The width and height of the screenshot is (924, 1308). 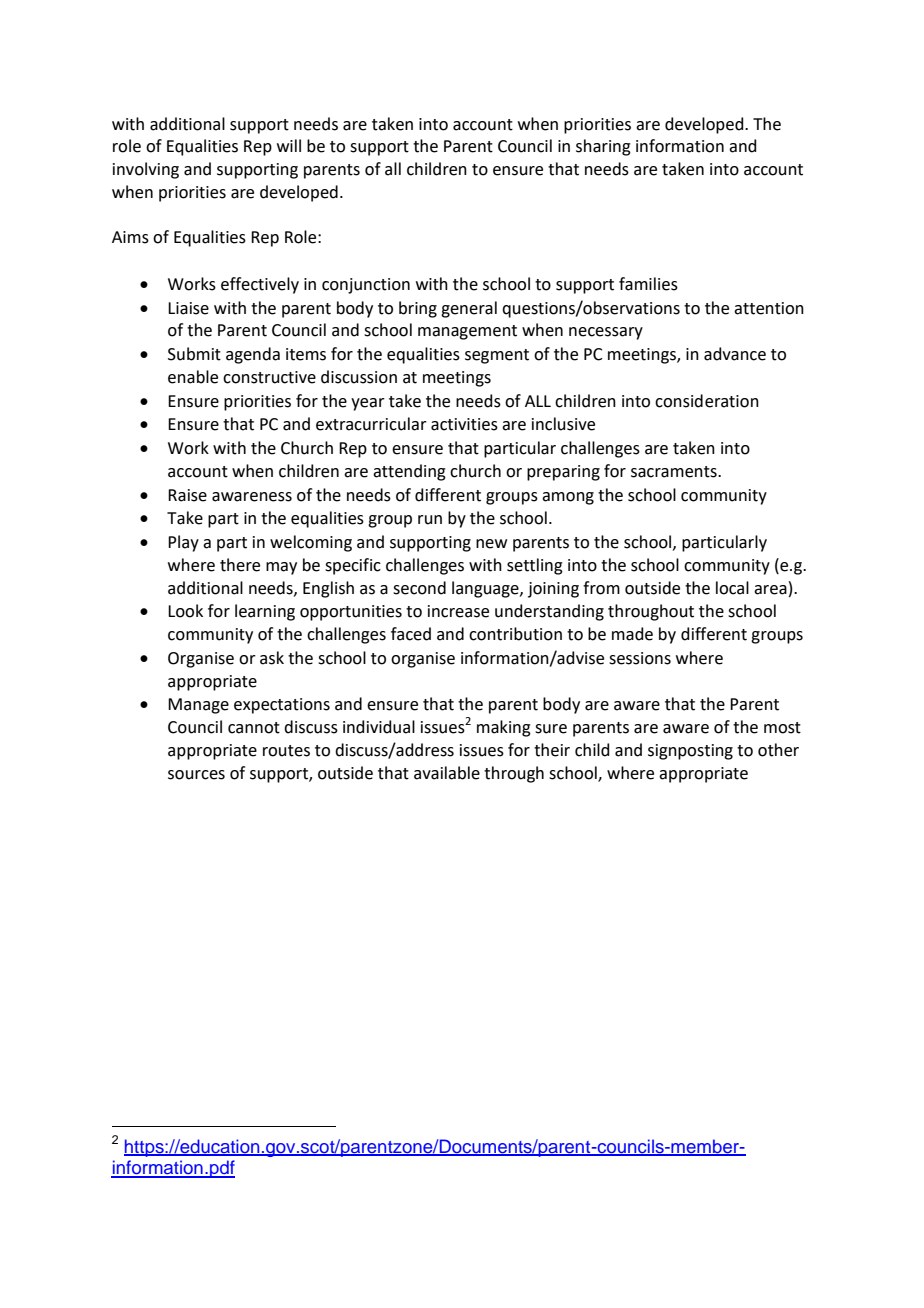 I want to click on families, so click(x=648, y=284).
